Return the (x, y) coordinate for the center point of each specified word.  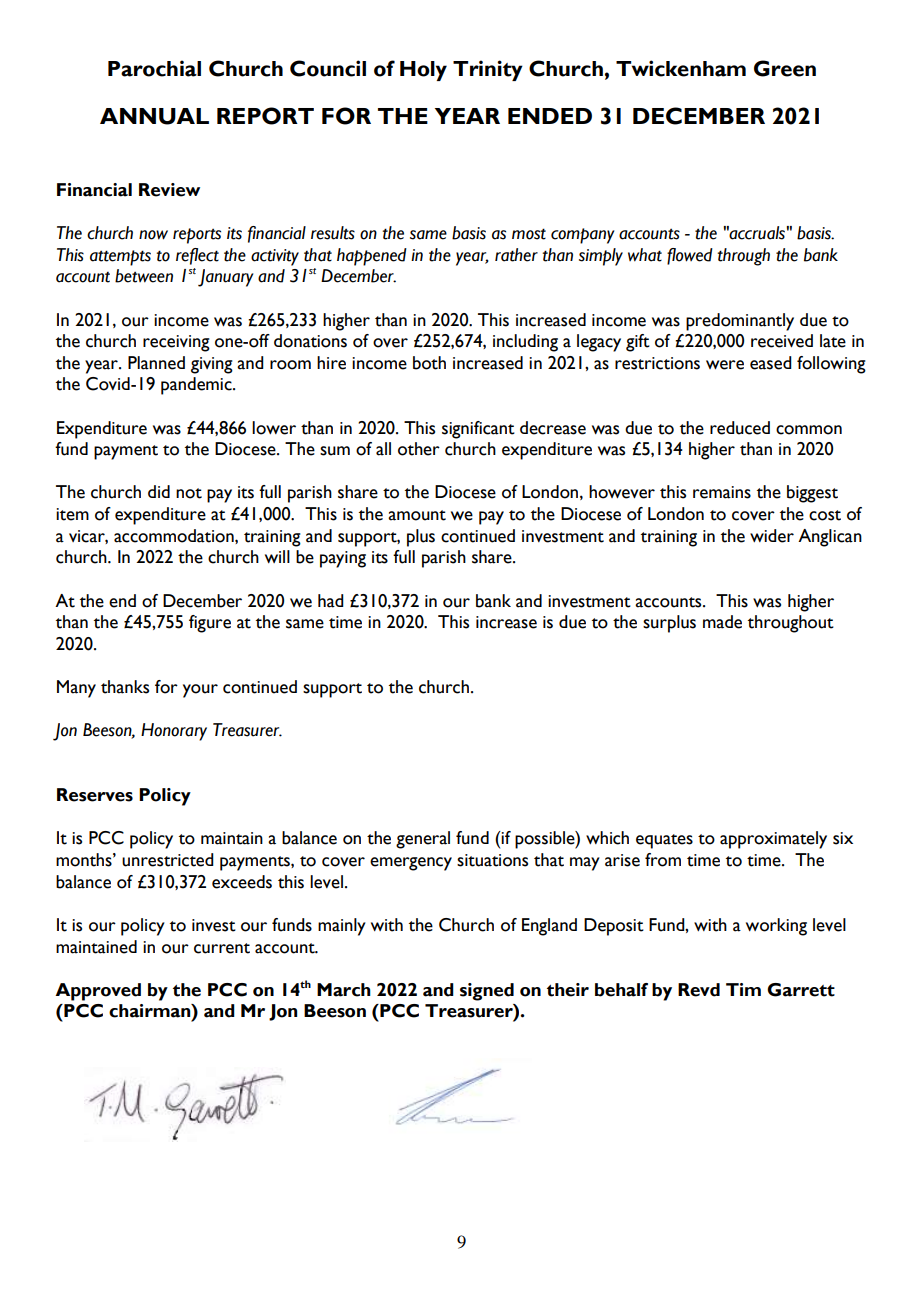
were (725, 365)
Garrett (801, 990)
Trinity (488, 70)
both (429, 363)
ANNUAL (154, 116)
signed (487, 992)
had (331, 601)
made (722, 622)
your (200, 691)
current (222, 948)
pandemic (197, 386)
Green (785, 68)
